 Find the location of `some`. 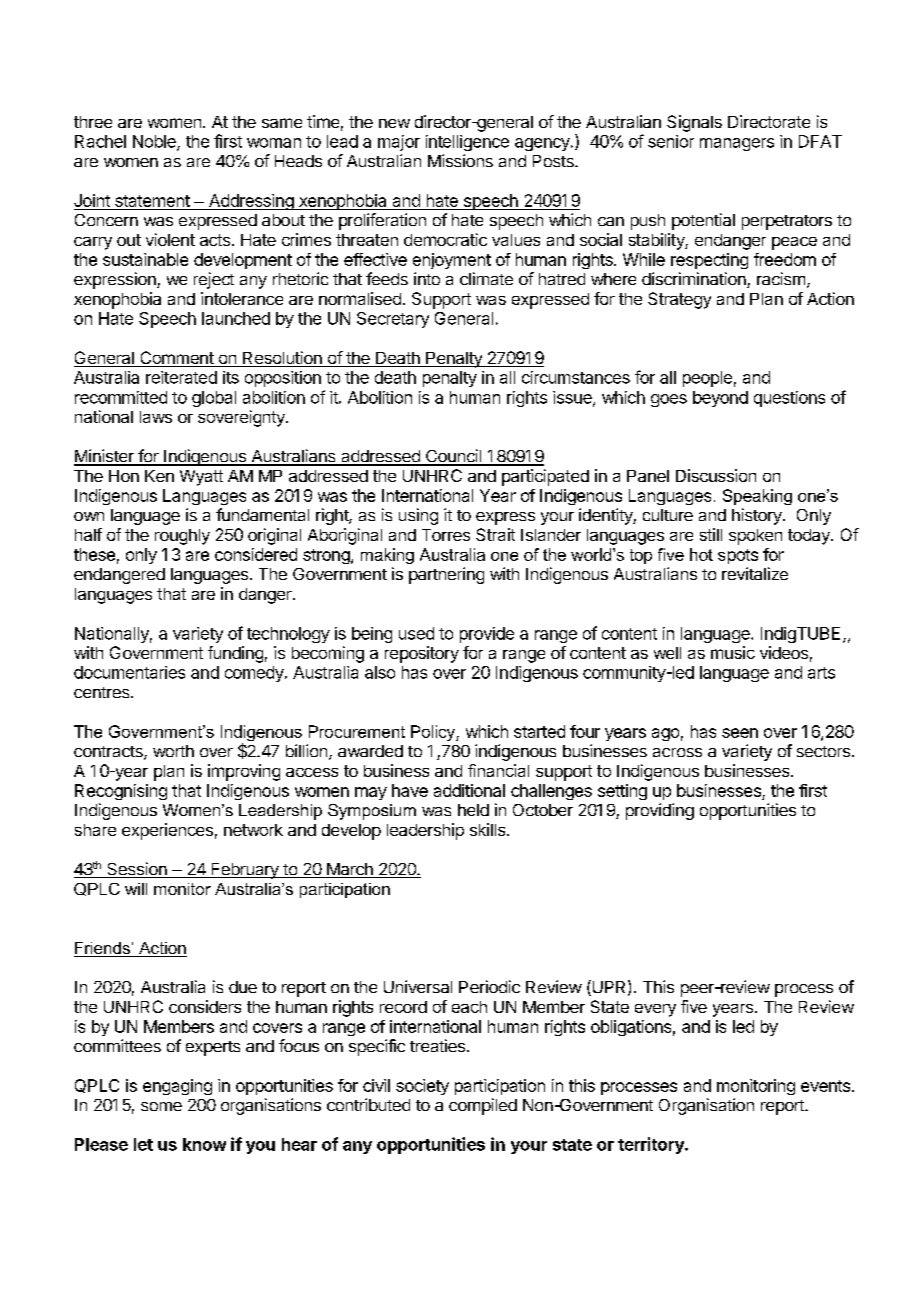

some is located at coordinates (161, 1106).
